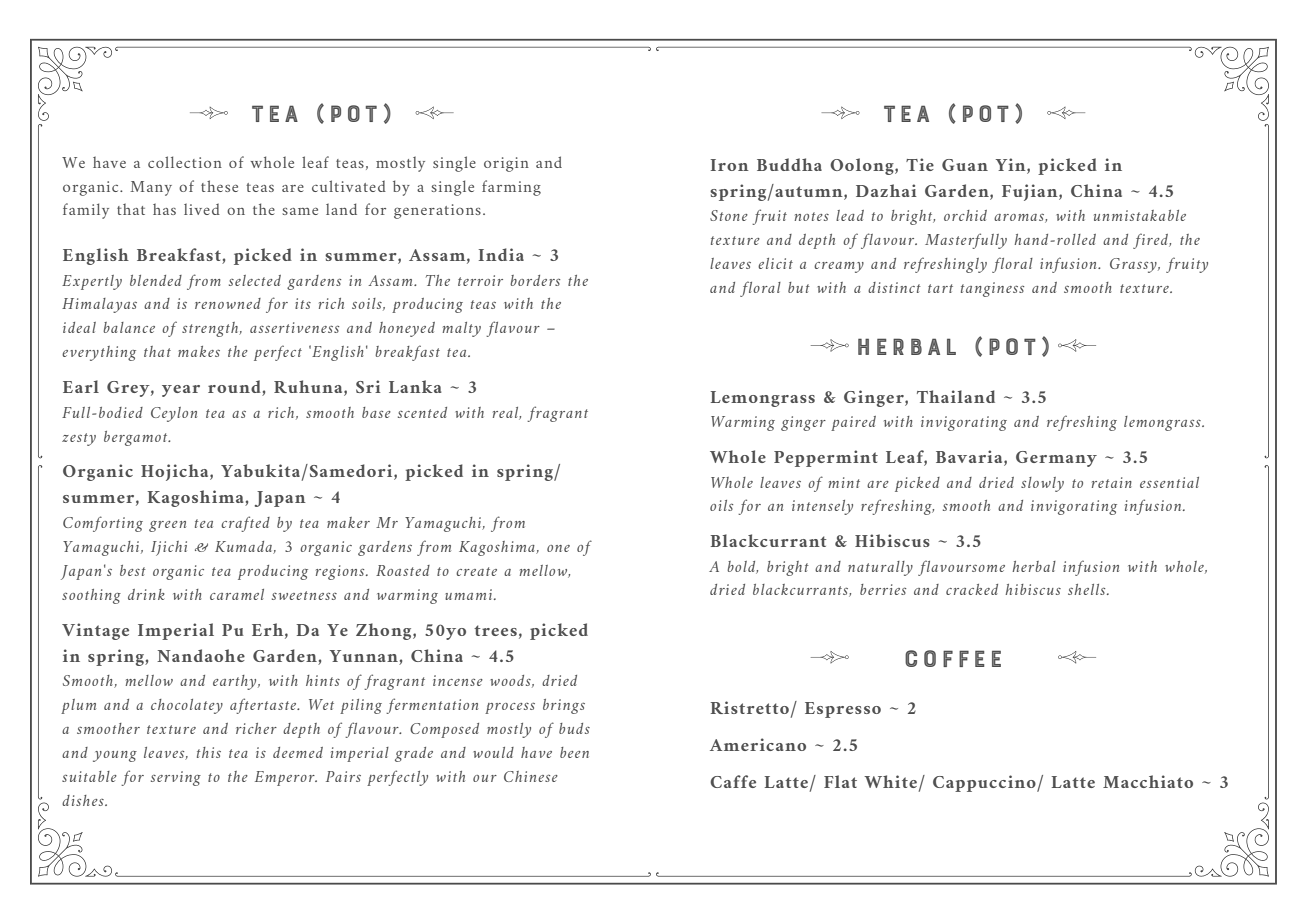  What do you see at coordinates (1088, 589) in the screenshot?
I see `shells` at bounding box center [1088, 589].
